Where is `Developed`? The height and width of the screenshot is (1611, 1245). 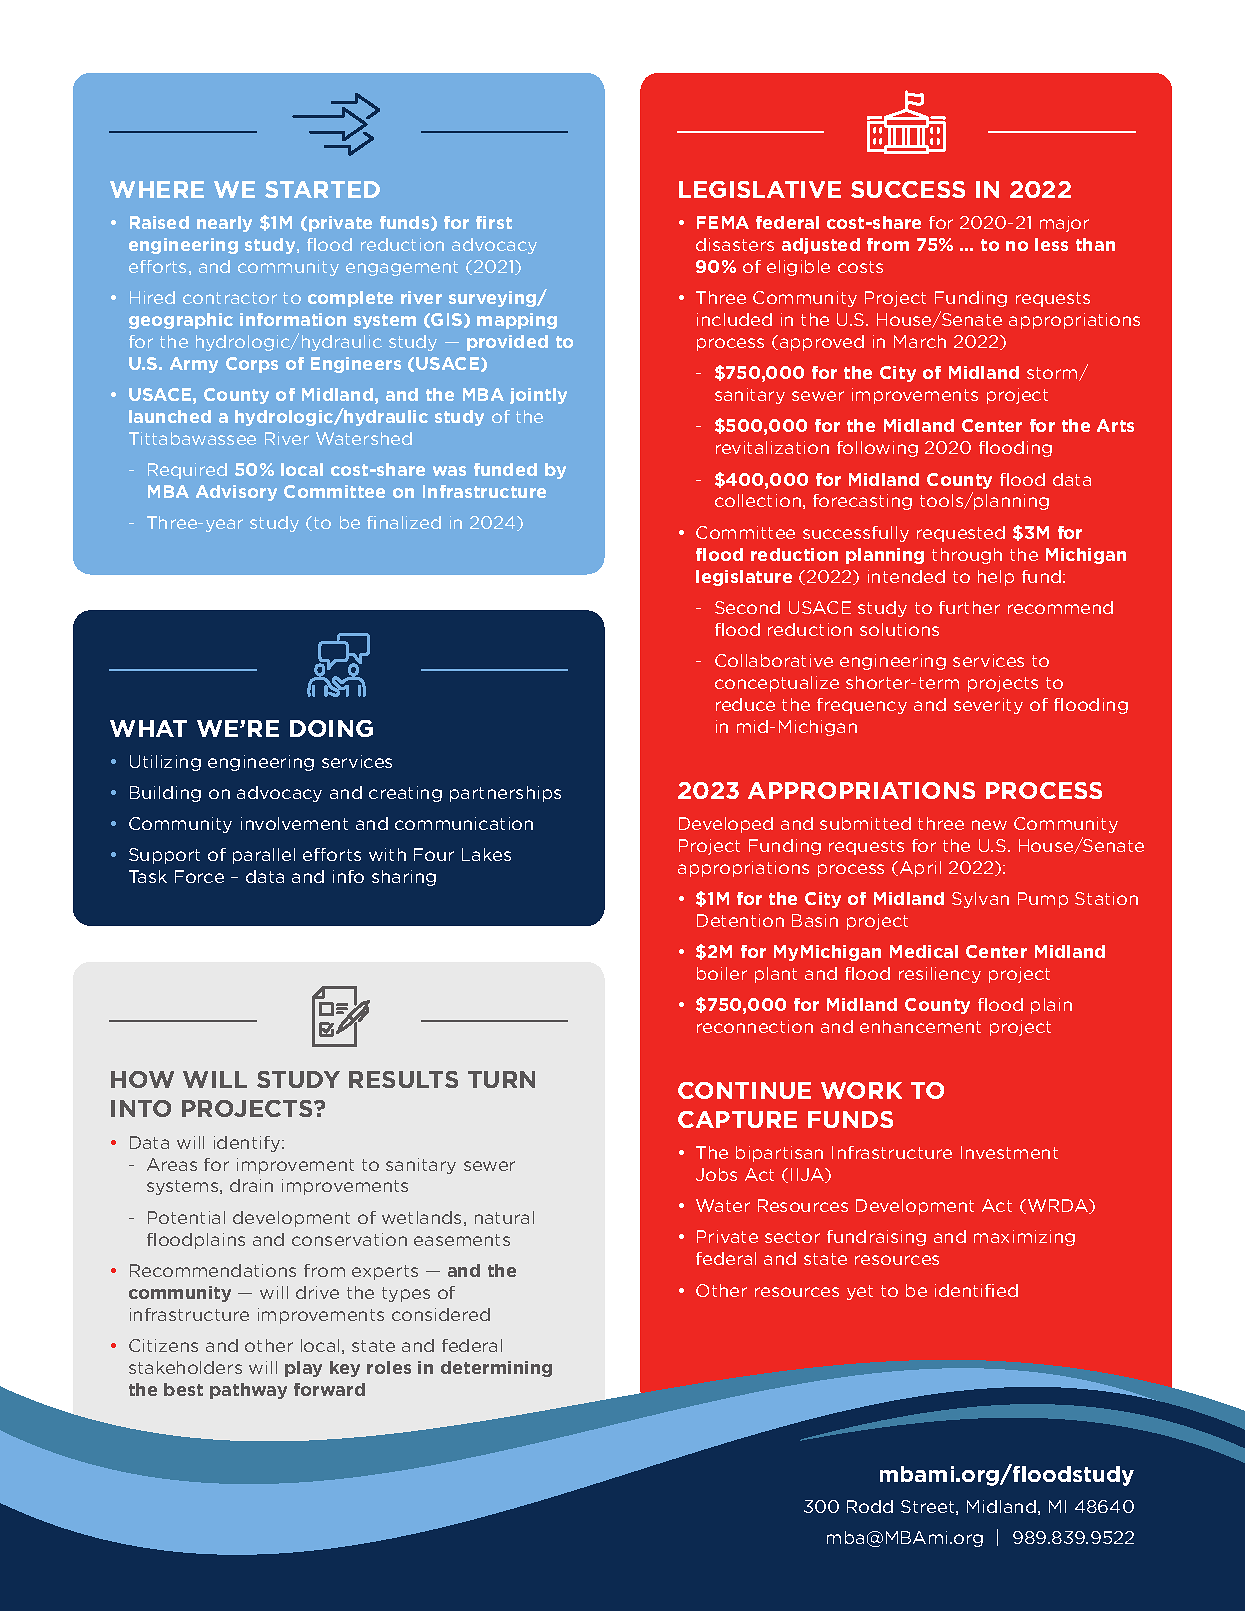
Developed is located at coordinates (726, 825).
